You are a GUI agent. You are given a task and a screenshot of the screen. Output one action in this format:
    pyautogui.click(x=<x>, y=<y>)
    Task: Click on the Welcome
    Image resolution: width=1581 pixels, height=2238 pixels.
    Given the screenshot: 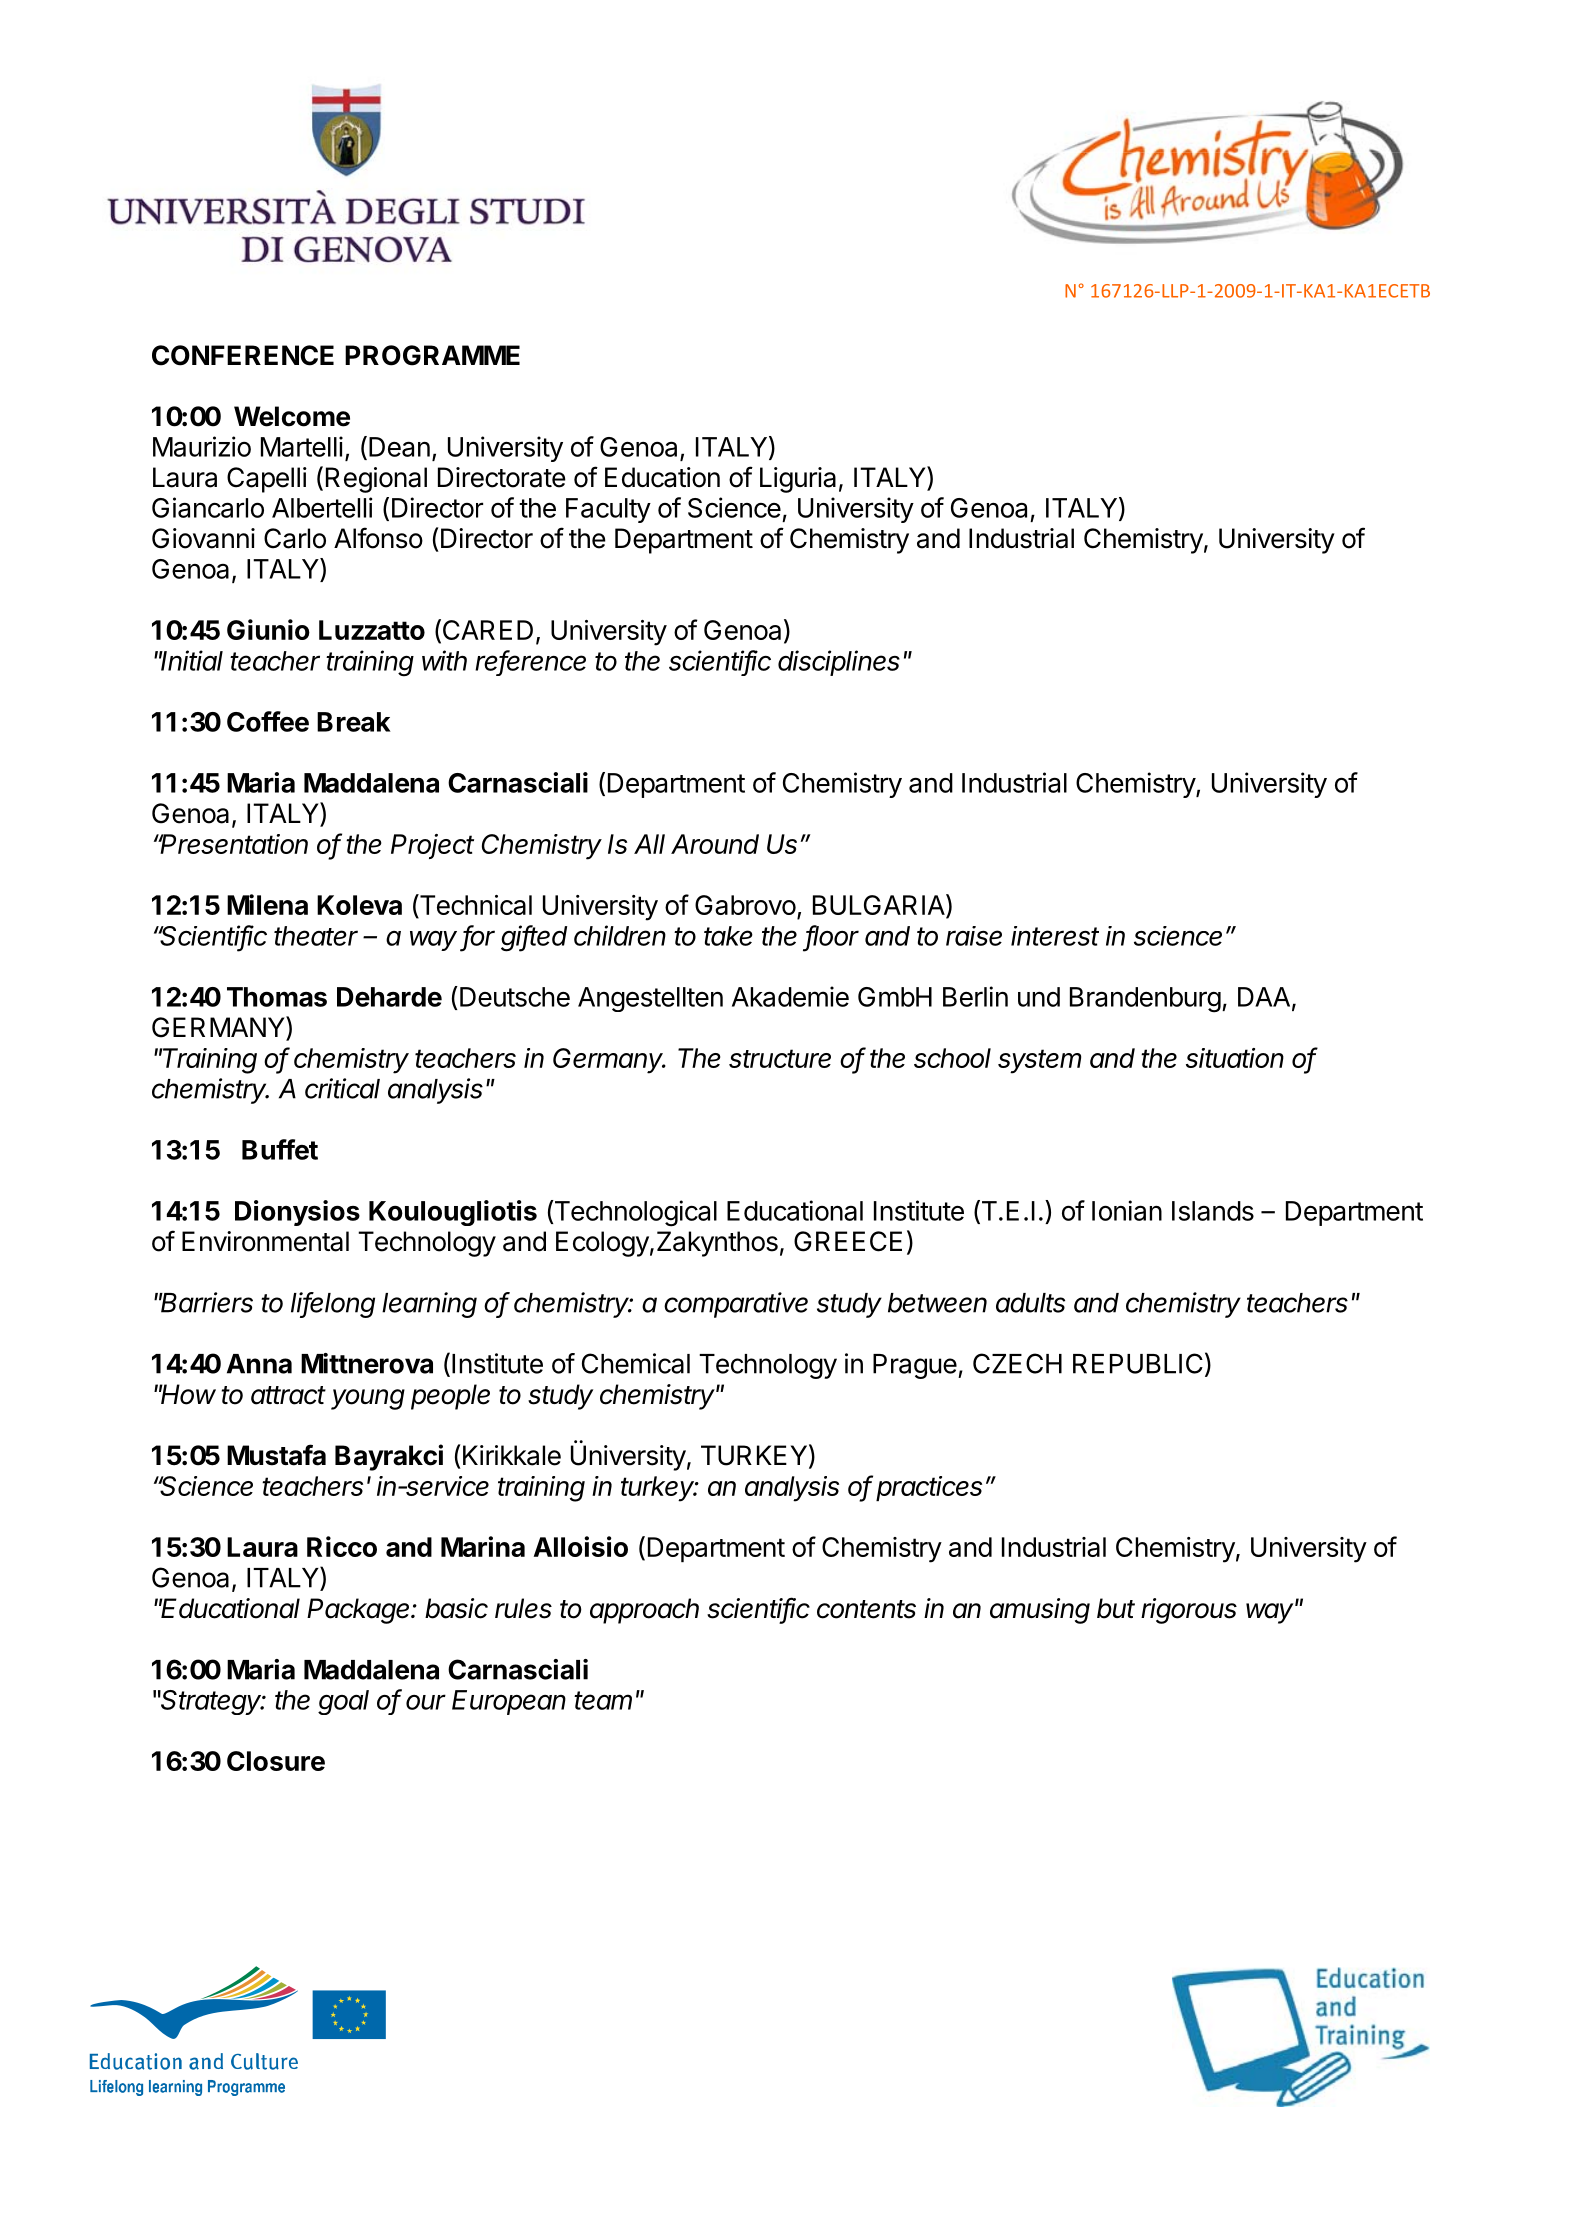 What is the action you would take?
    pyautogui.click(x=292, y=416)
